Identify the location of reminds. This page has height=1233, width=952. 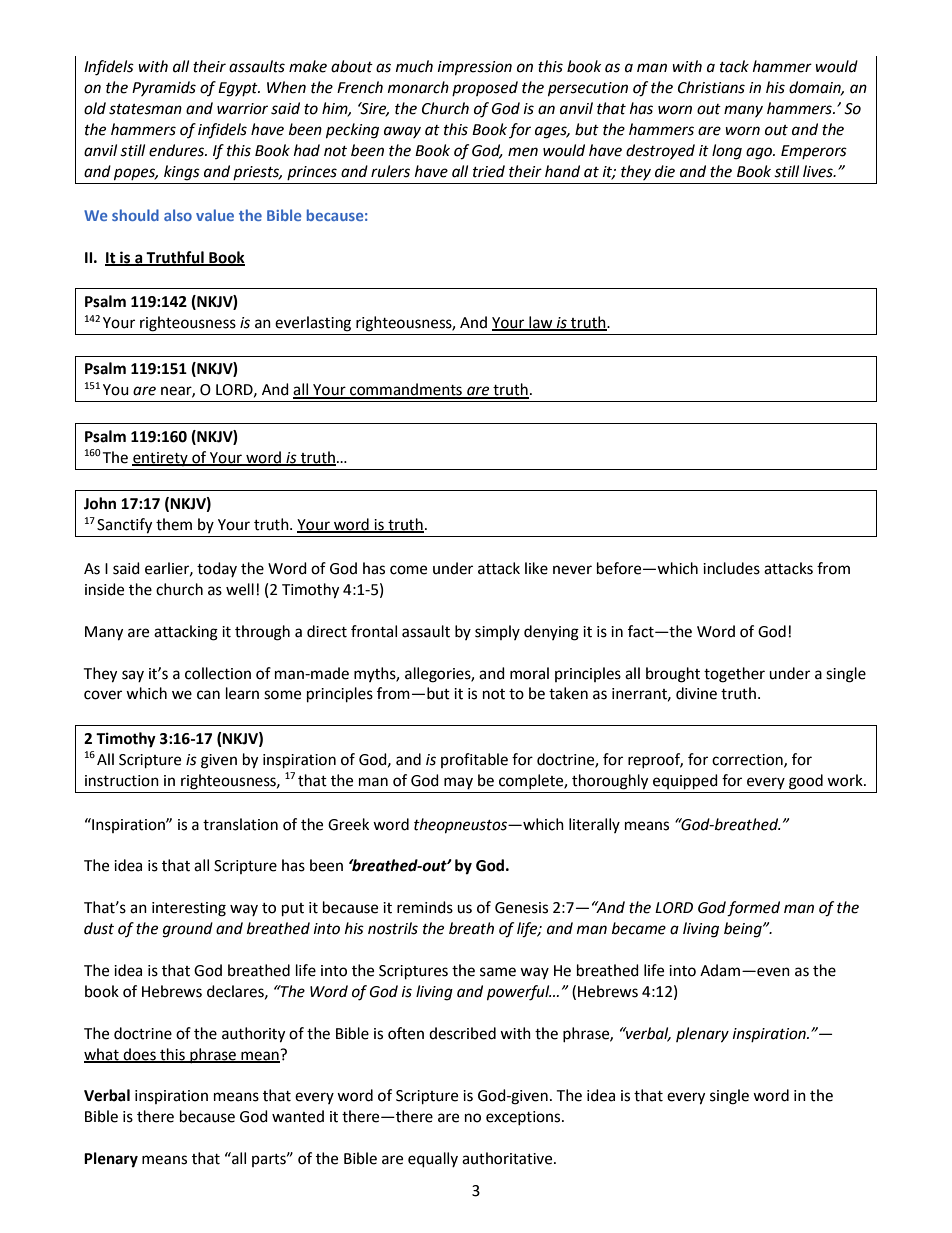
(425, 907).
